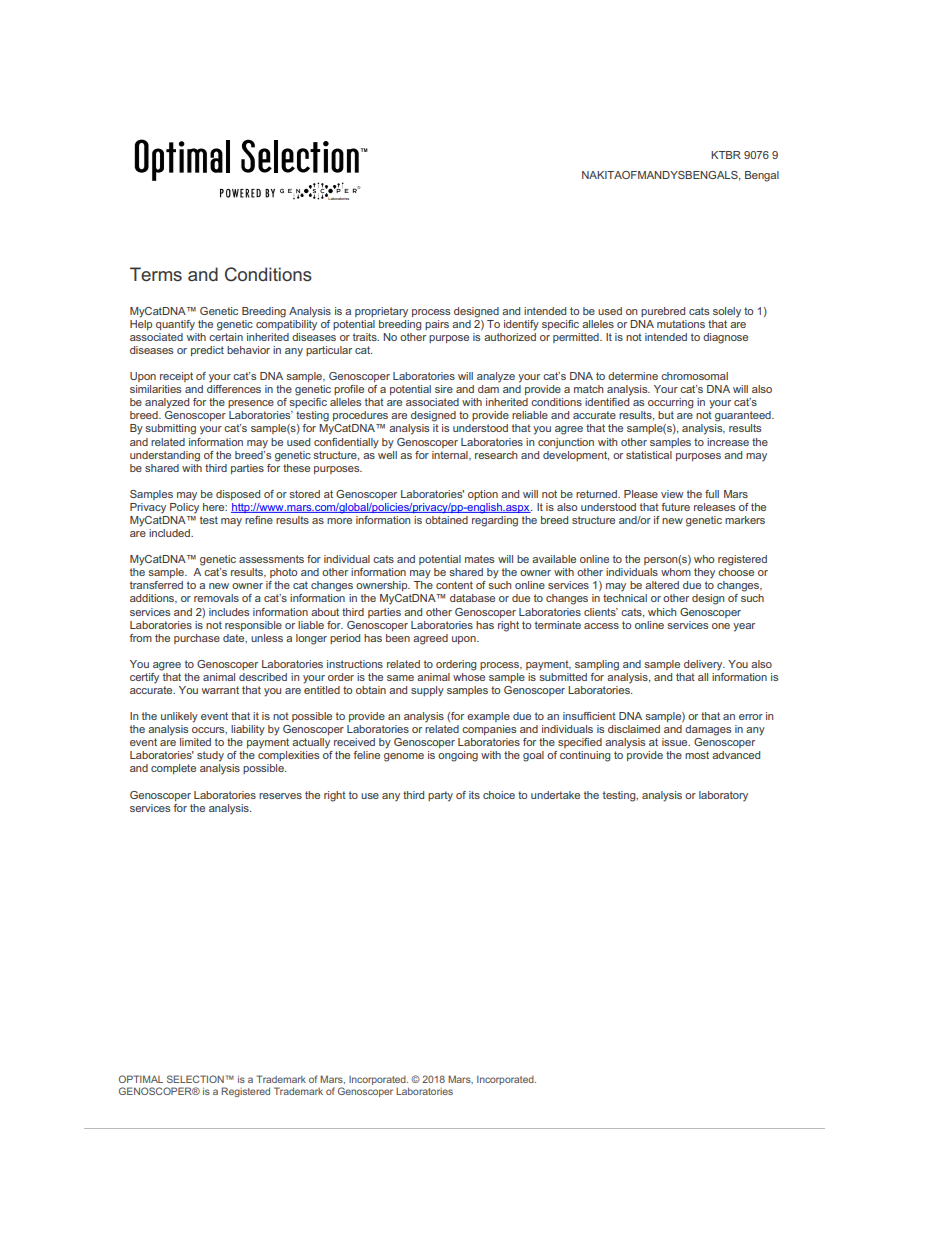  I want to click on SELECTION, so click(195, 1079).
